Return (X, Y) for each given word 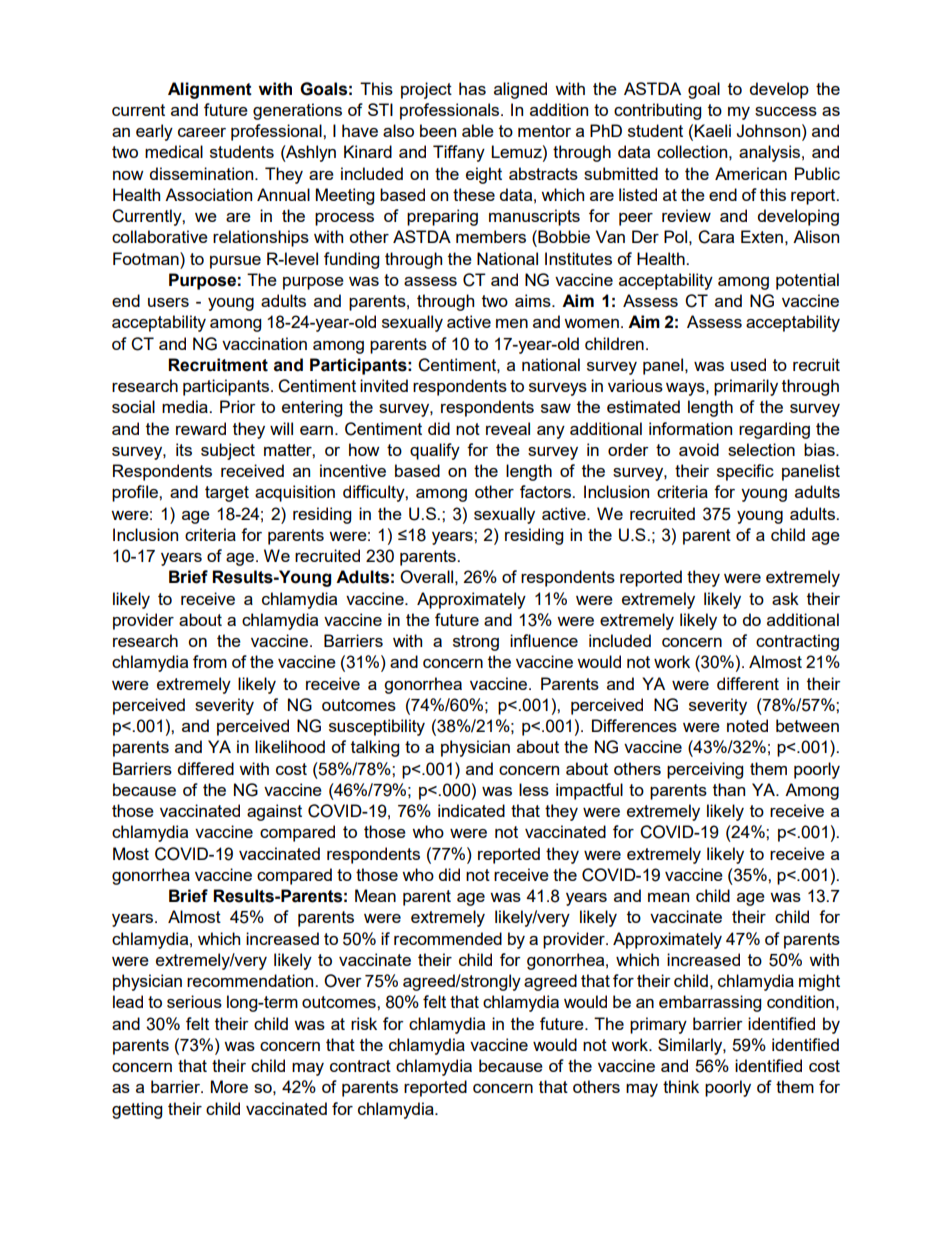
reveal (508, 428)
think (681, 1086)
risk (364, 1023)
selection (761, 449)
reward (201, 428)
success (786, 111)
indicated (471, 810)
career (202, 132)
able (478, 130)
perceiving (705, 770)
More (229, 1086)
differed (206, 768)
